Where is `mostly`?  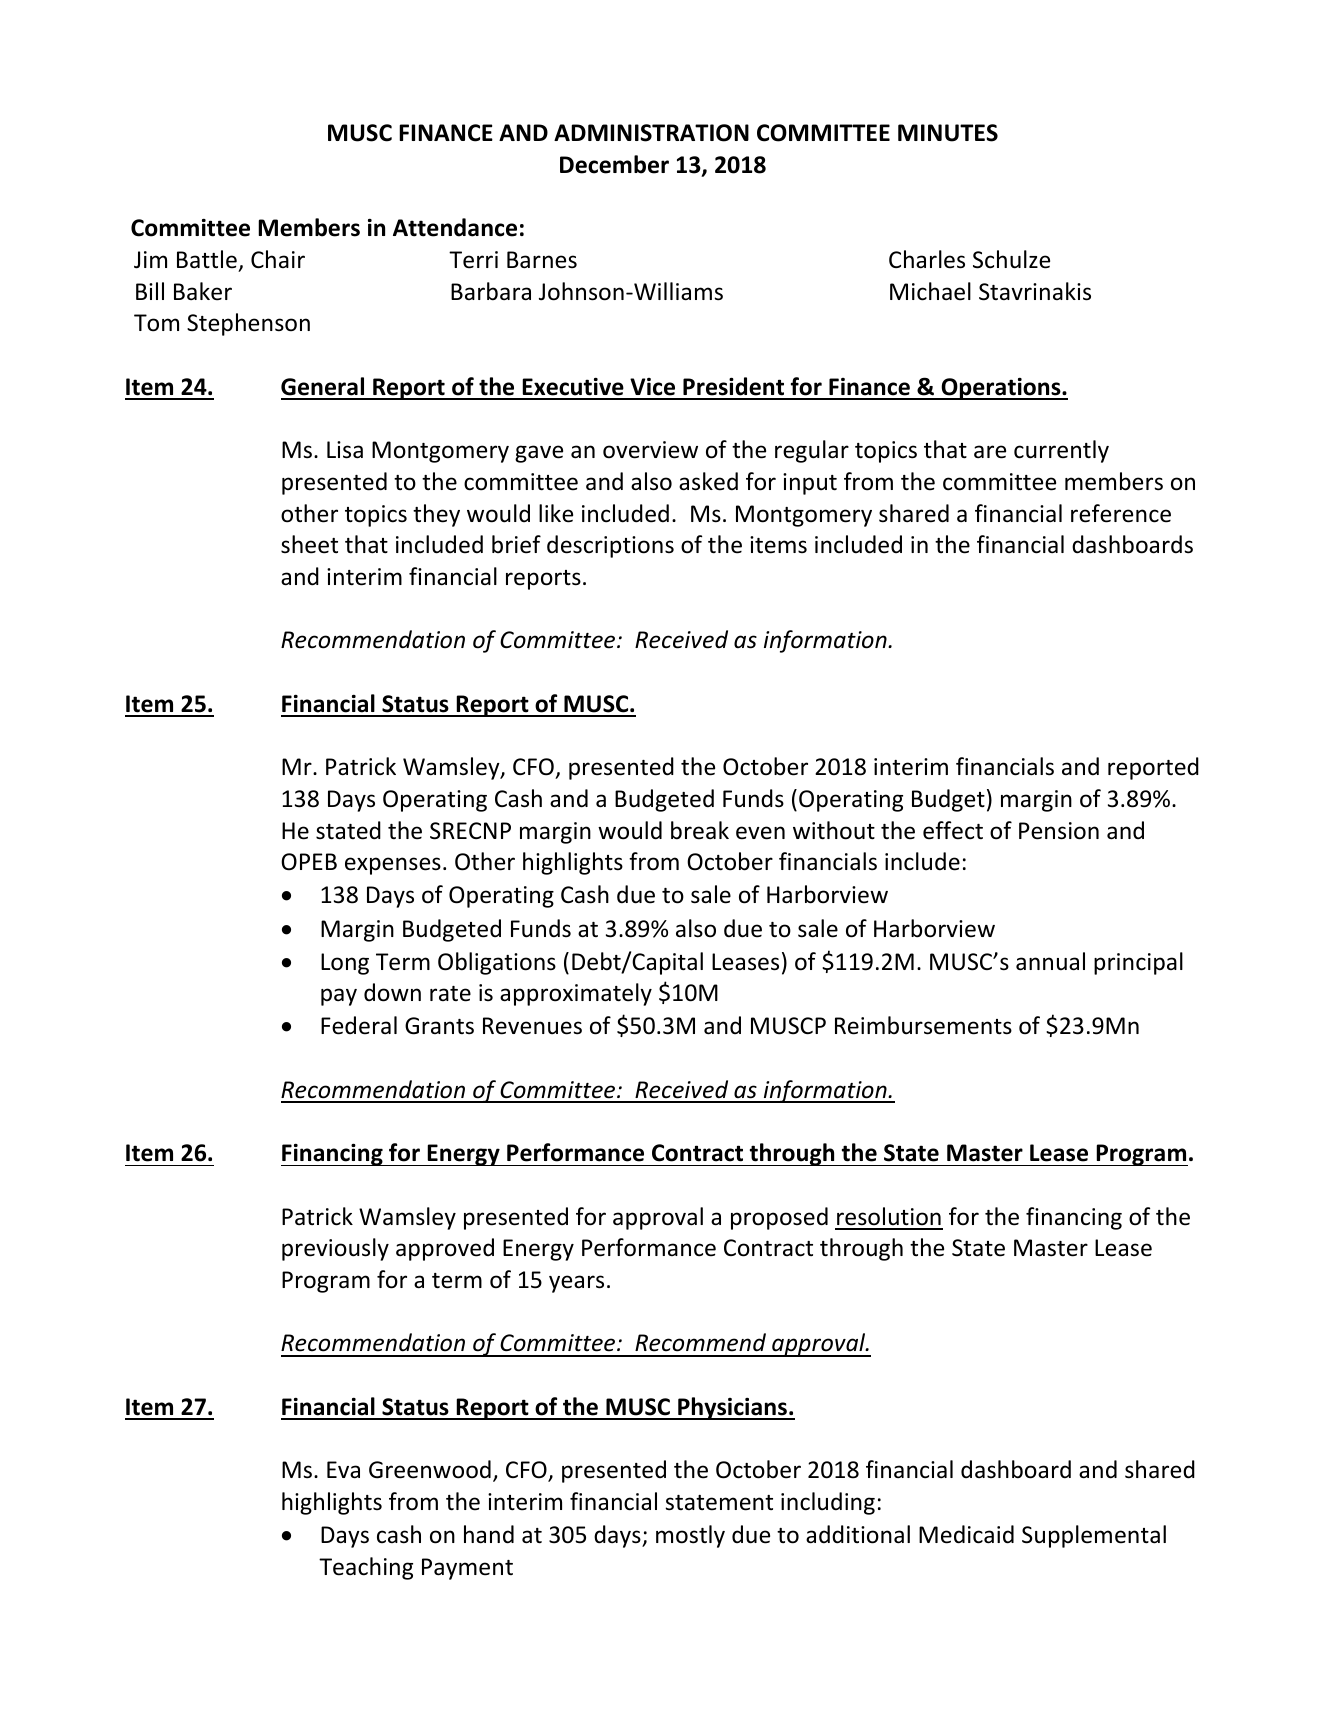 mostly is located at coordinates (690, 1536).
